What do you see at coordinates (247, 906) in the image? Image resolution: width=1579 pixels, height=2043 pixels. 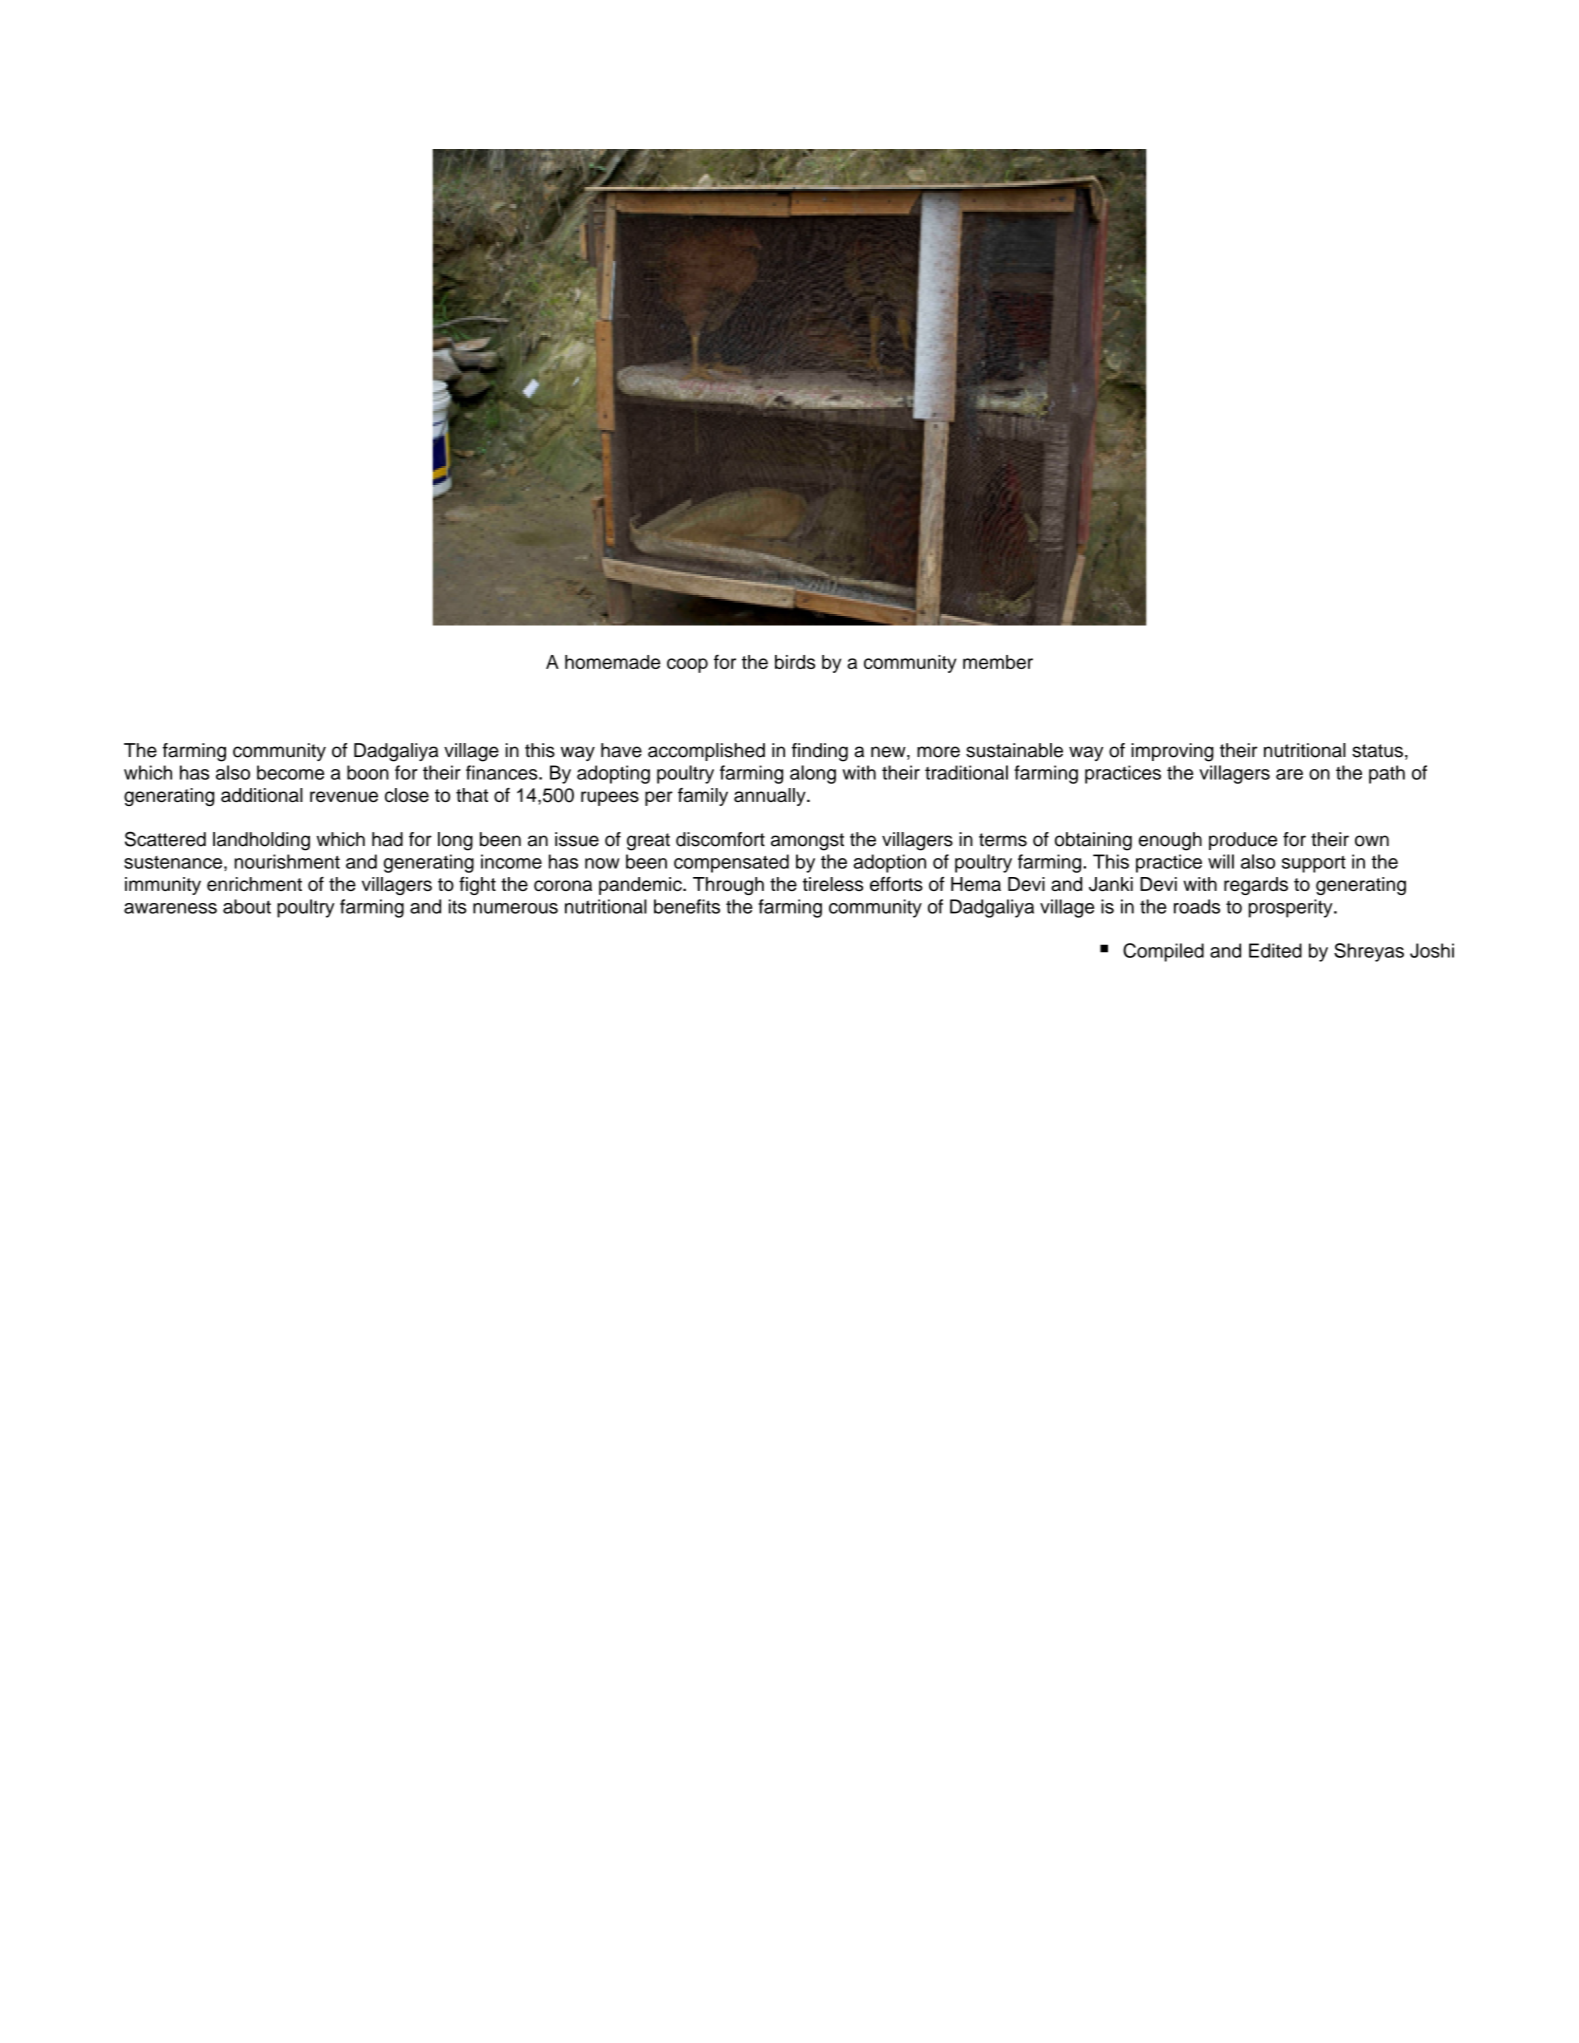 I see `about` at bounding box center [247, 906].
